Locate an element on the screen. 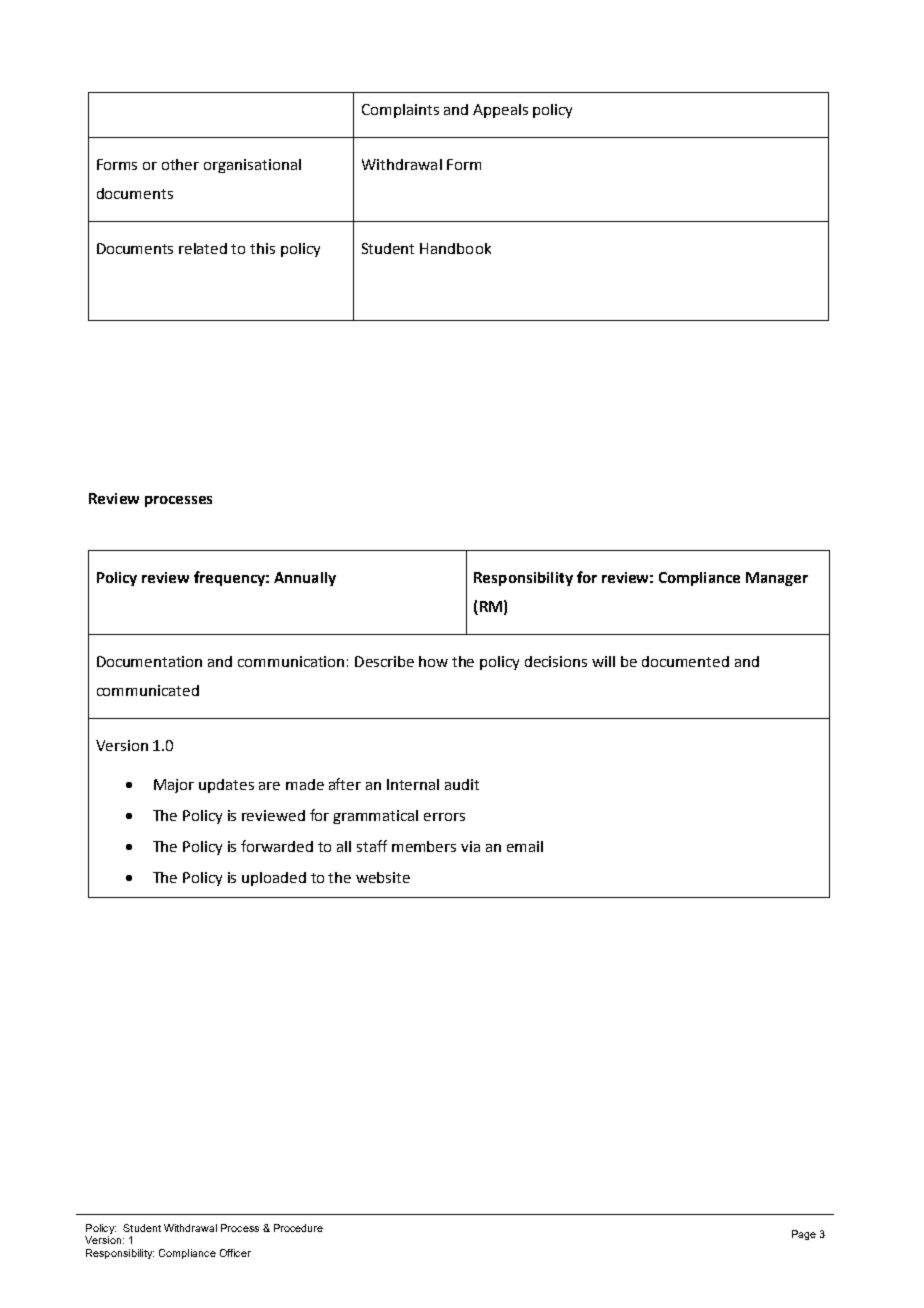  via is located at coordinates (470, 846).
